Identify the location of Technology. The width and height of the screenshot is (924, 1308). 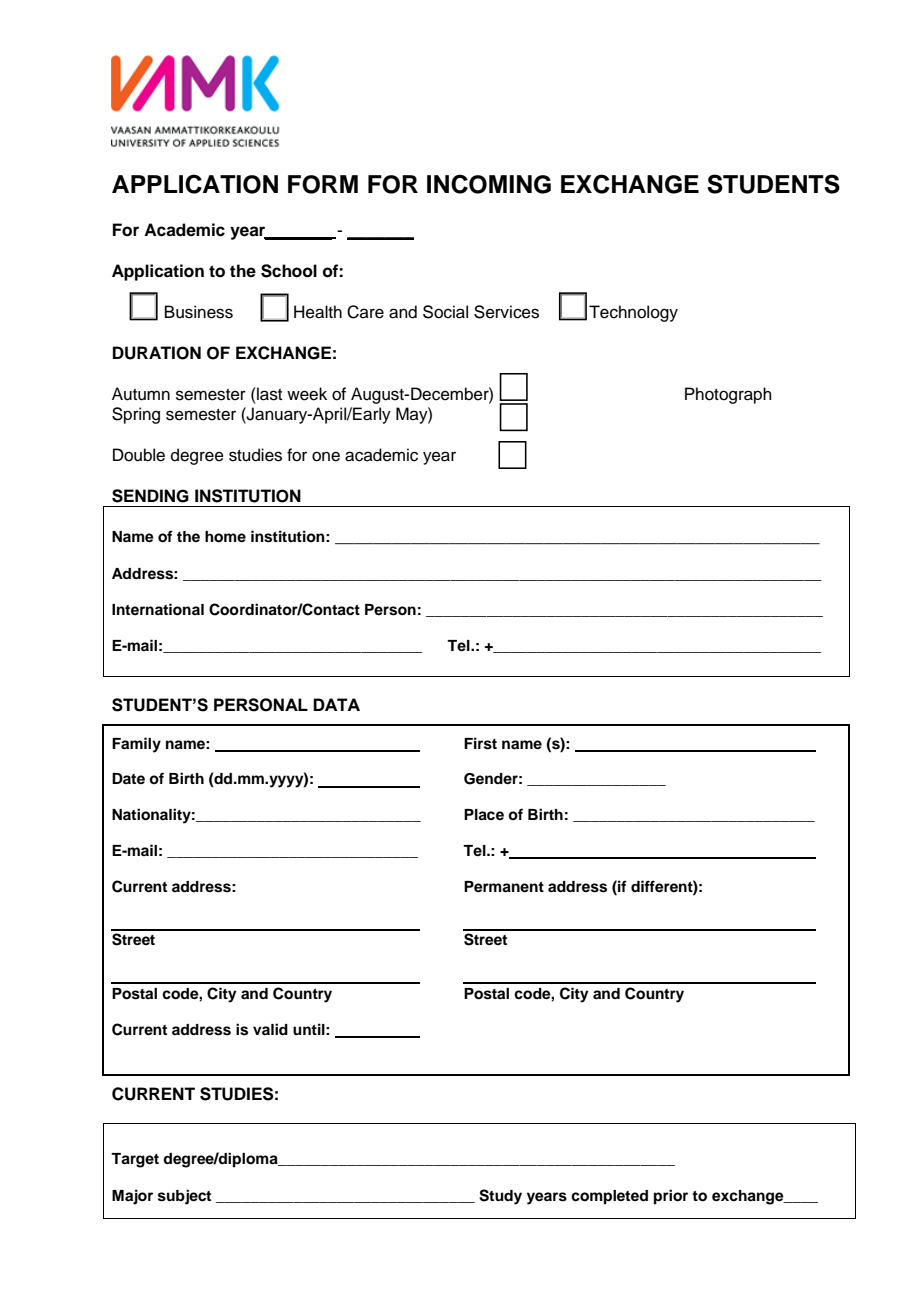
(633, 313).
